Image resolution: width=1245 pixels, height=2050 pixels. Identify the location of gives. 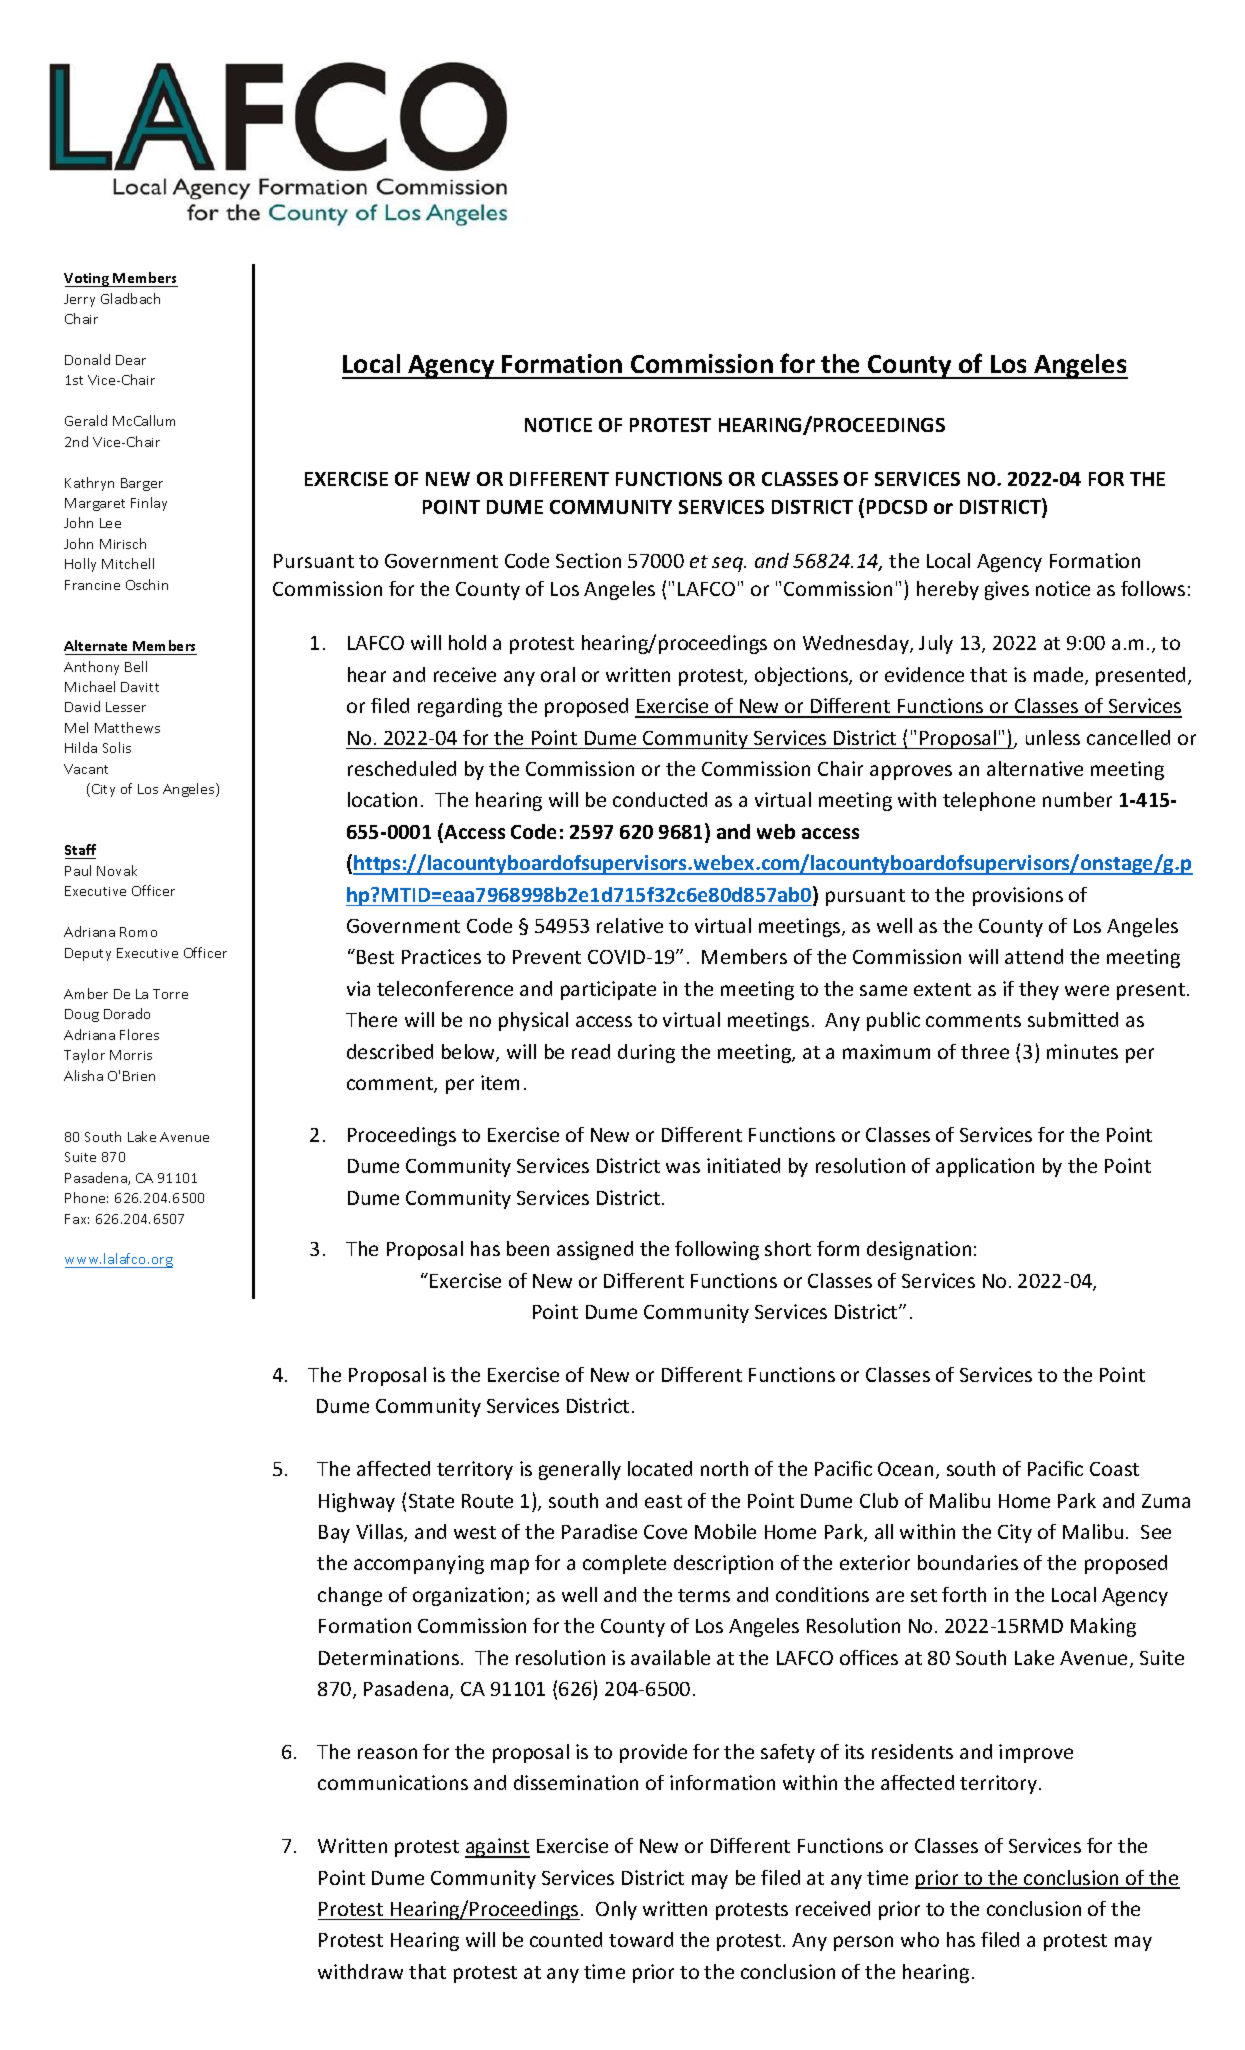
(1007, 590).
